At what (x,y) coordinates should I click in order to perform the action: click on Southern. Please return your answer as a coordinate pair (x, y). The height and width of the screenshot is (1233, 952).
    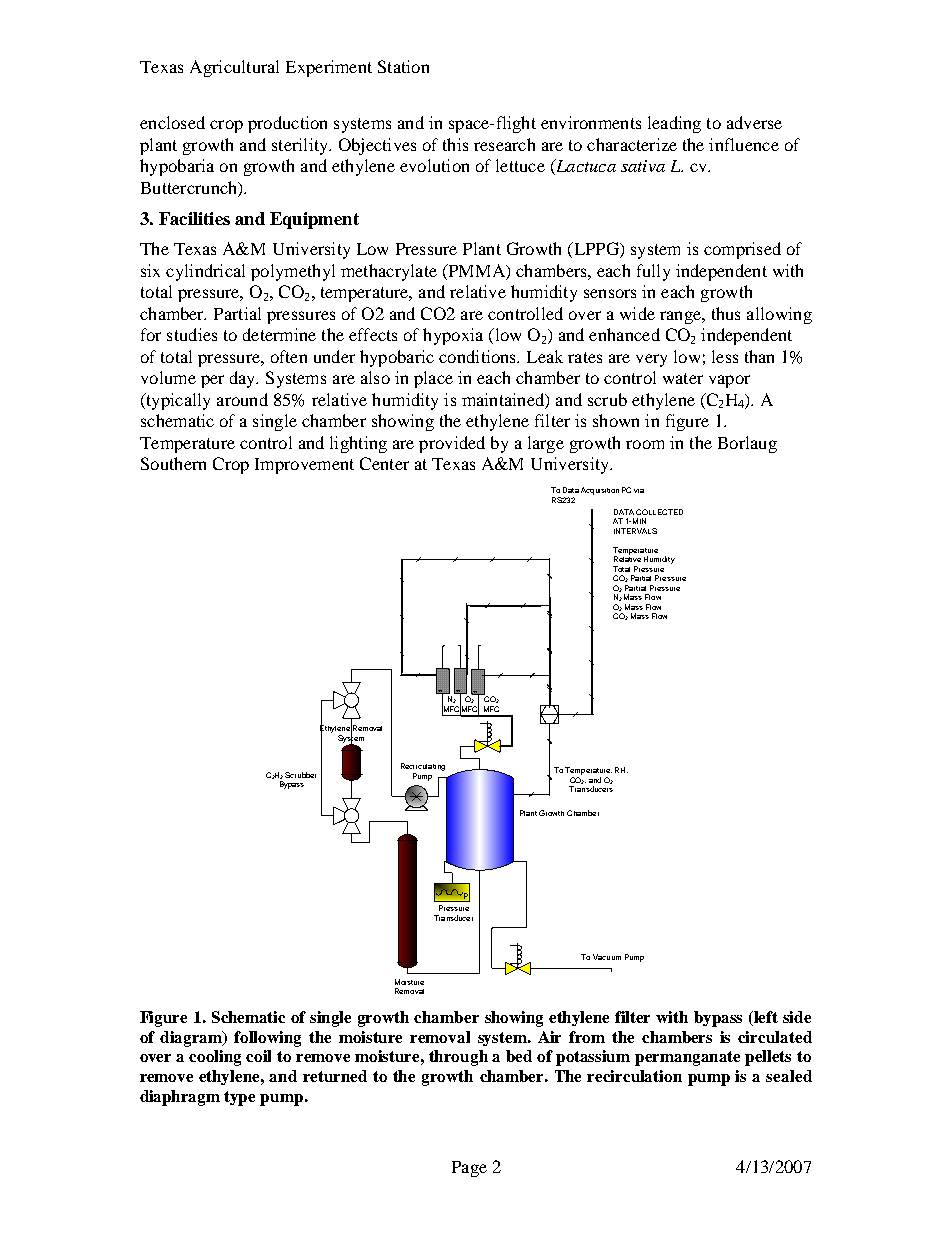
    Looking at the image, I should click on (173, 463).
